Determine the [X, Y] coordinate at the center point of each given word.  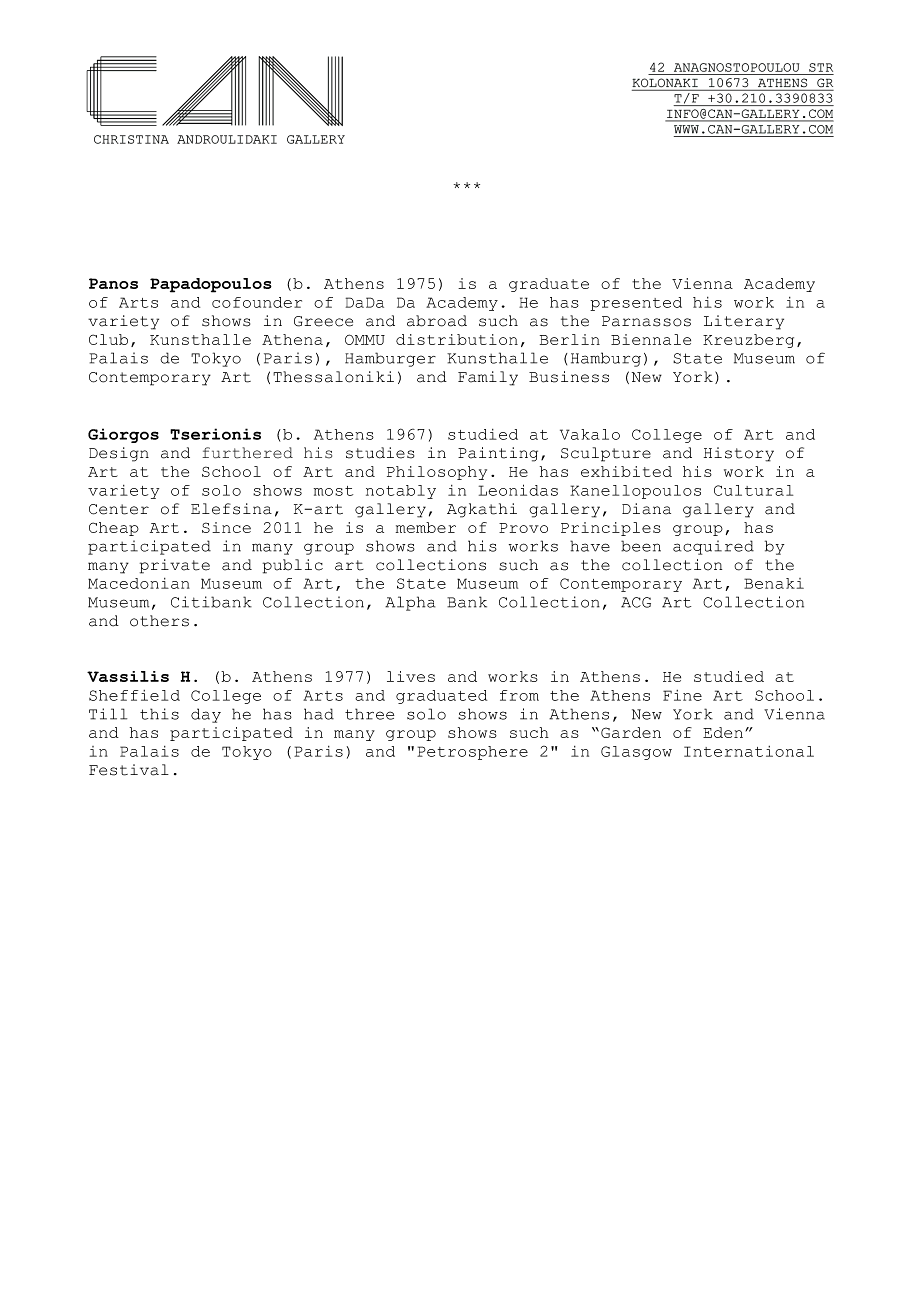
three [369, 714]
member [426, 527]
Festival [129, 770]
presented [636, 304]
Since [226, 527]
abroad [437, 321]
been [641, 546]
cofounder [257, 302]
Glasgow [636, 753]
